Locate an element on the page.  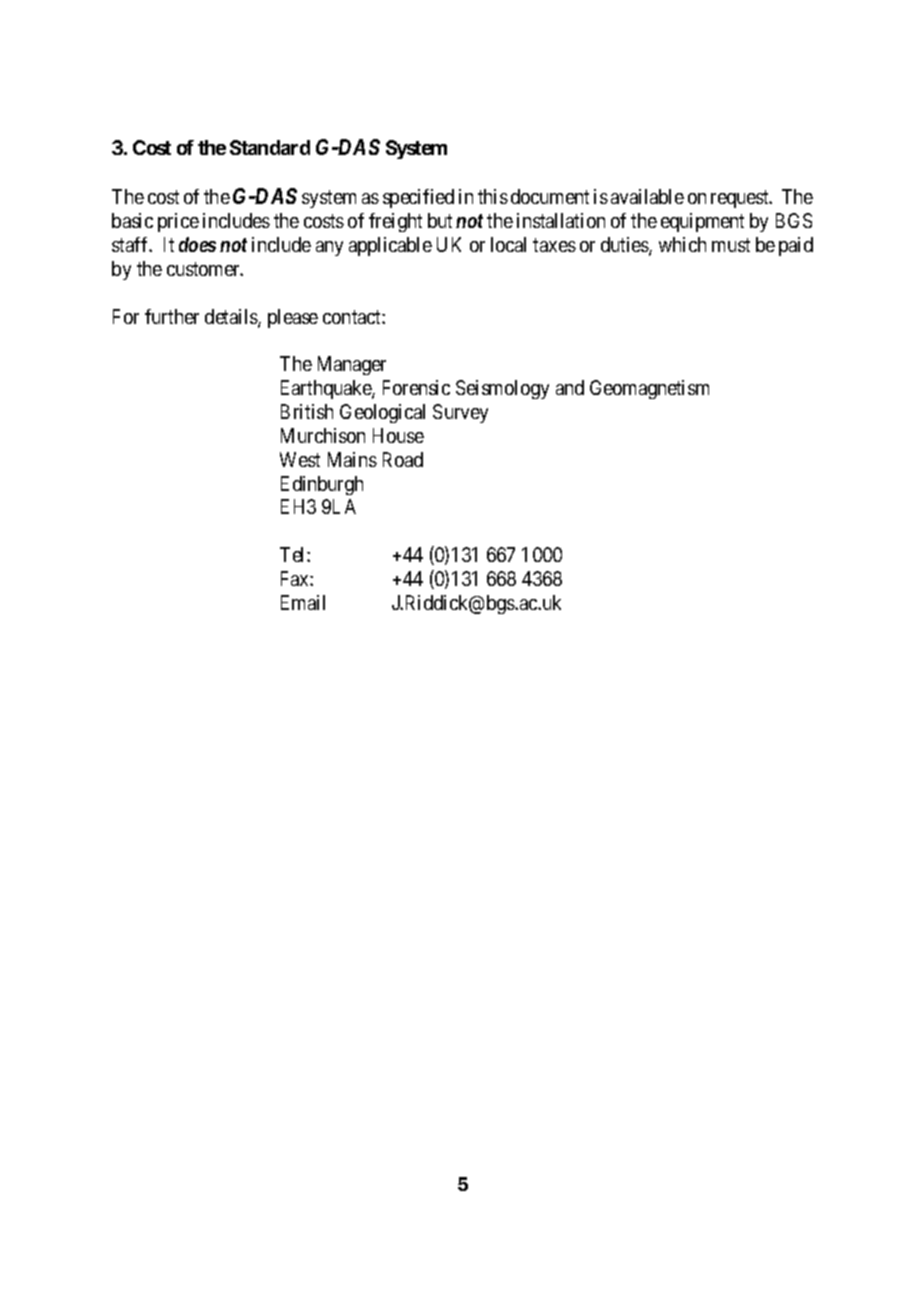
Geomagnetism is located at coordinates (649, 389).
